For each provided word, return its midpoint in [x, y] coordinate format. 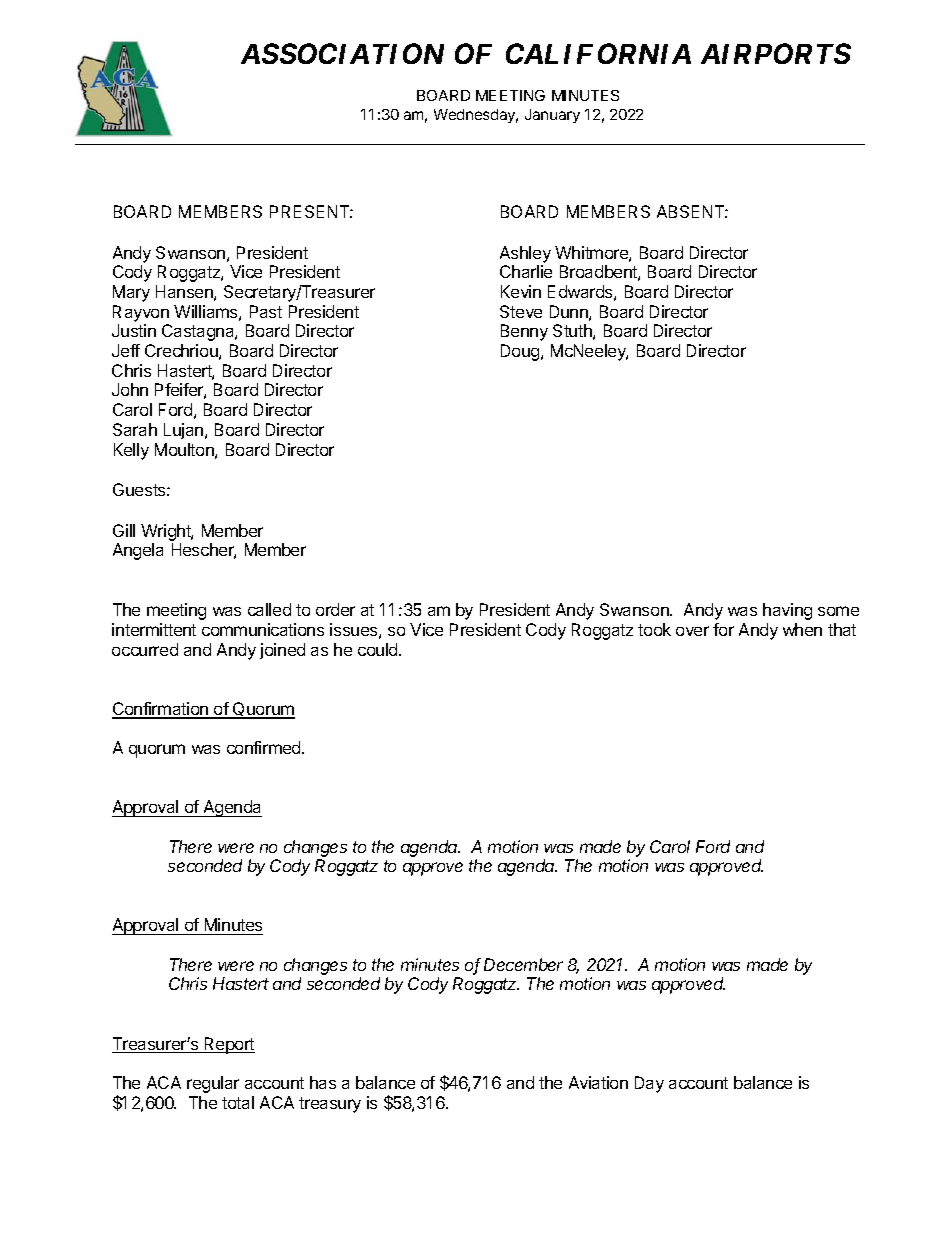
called [269, 609]
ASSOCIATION [342, 53]
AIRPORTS [776, 53]
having [787, 611]
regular [213, 1084]
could [379, 649]
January [552, 116]
